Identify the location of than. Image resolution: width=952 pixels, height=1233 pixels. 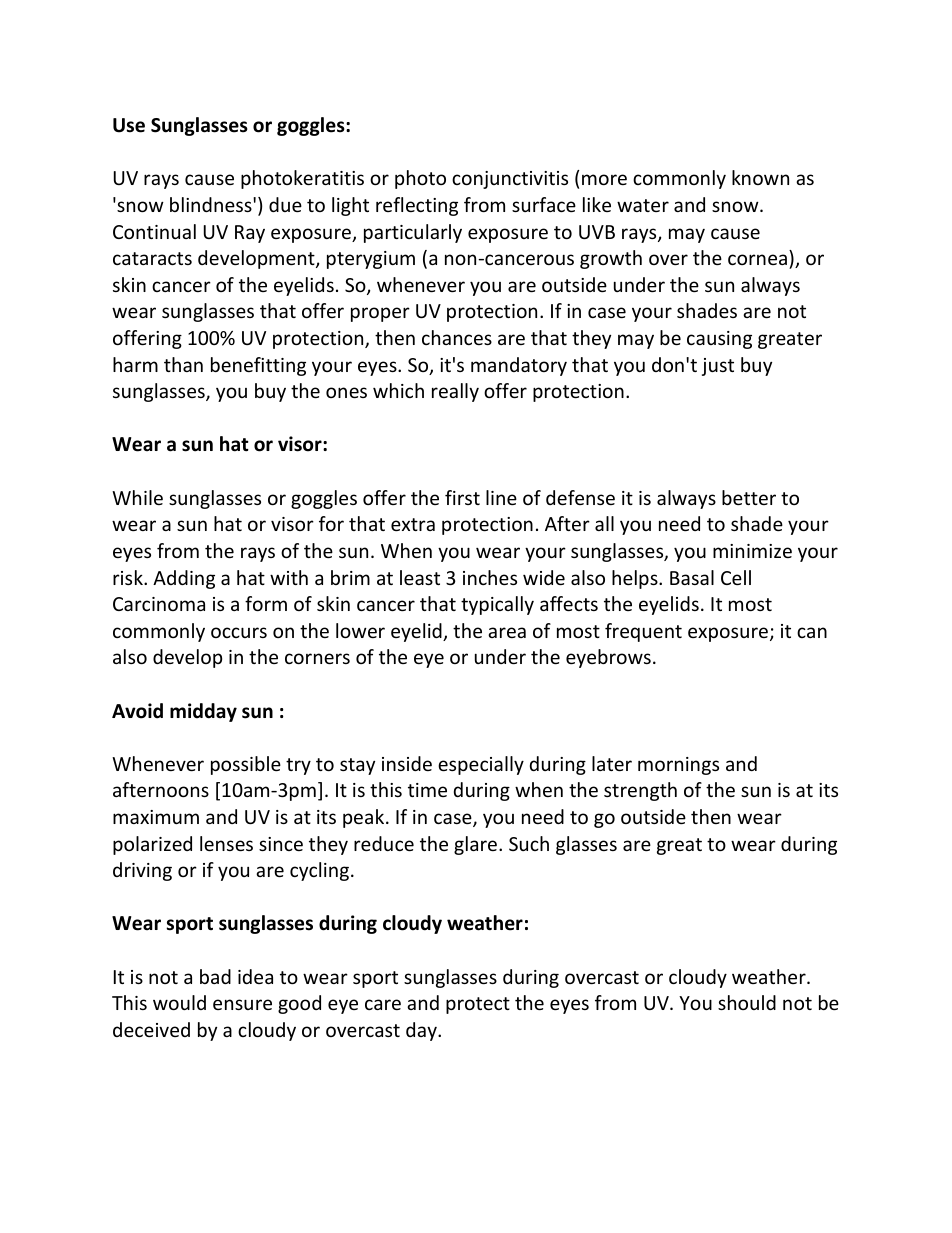
(183, 364).
